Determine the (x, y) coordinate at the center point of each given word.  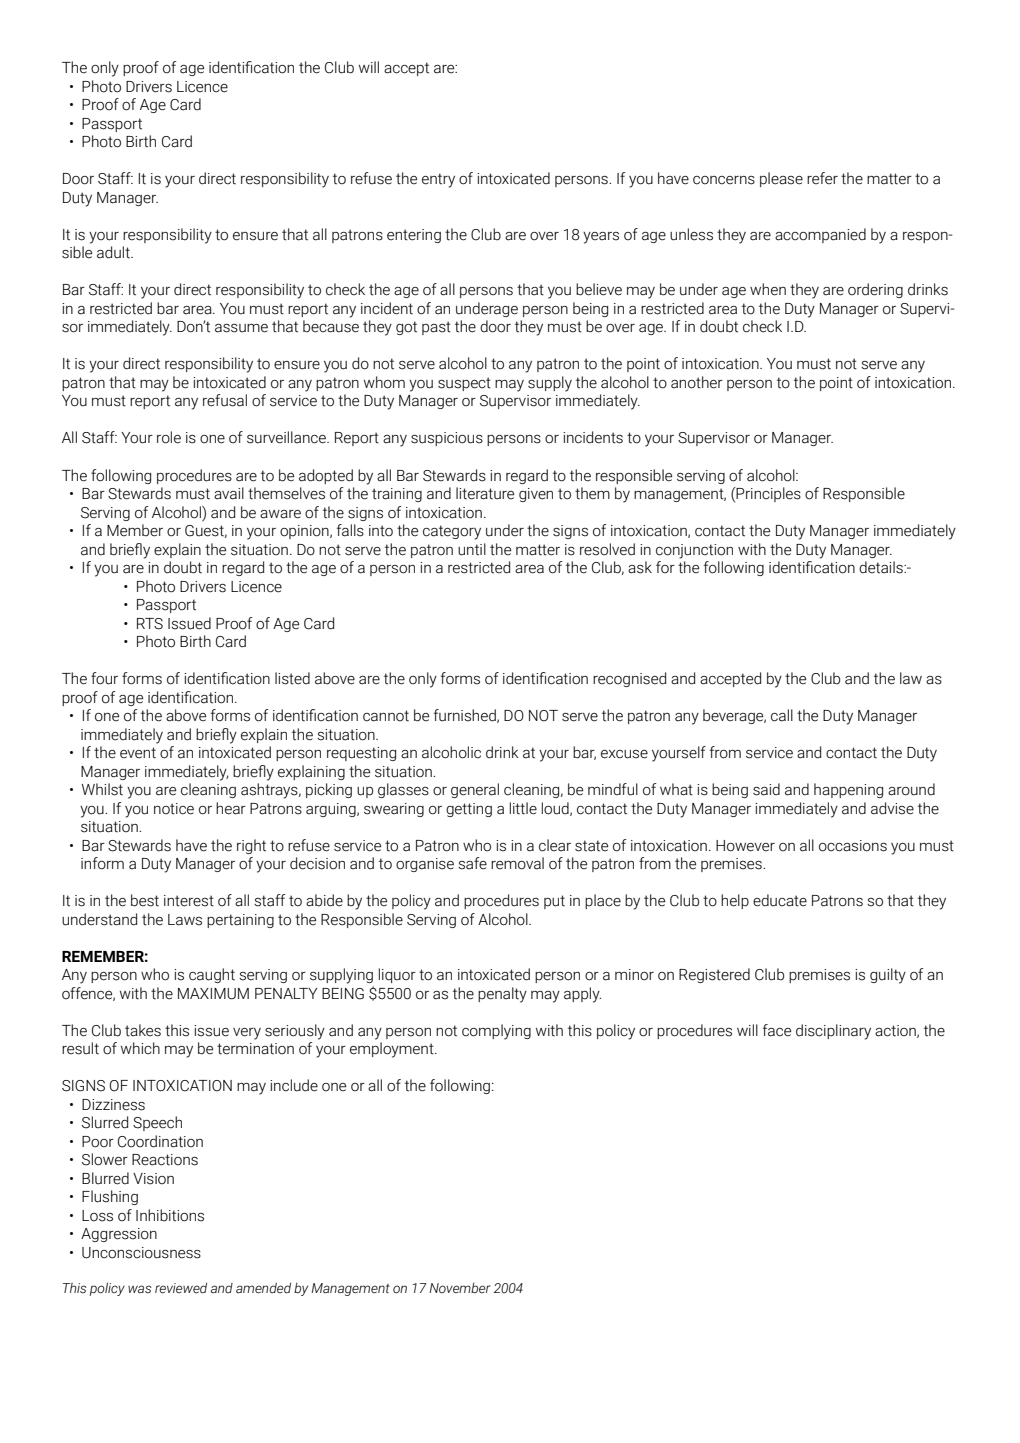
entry (438, 180)
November (460, 1288)
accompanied (820, 235)
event (138, 753)
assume (241, 328)
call (782, 715)
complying (496, 1032)
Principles (768, 494)
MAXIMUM (213, 994)
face (777, 1030)
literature (485, 493)
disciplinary (833, 1032)
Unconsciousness (141, 1253)
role (169, 437)
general (475, 790)
